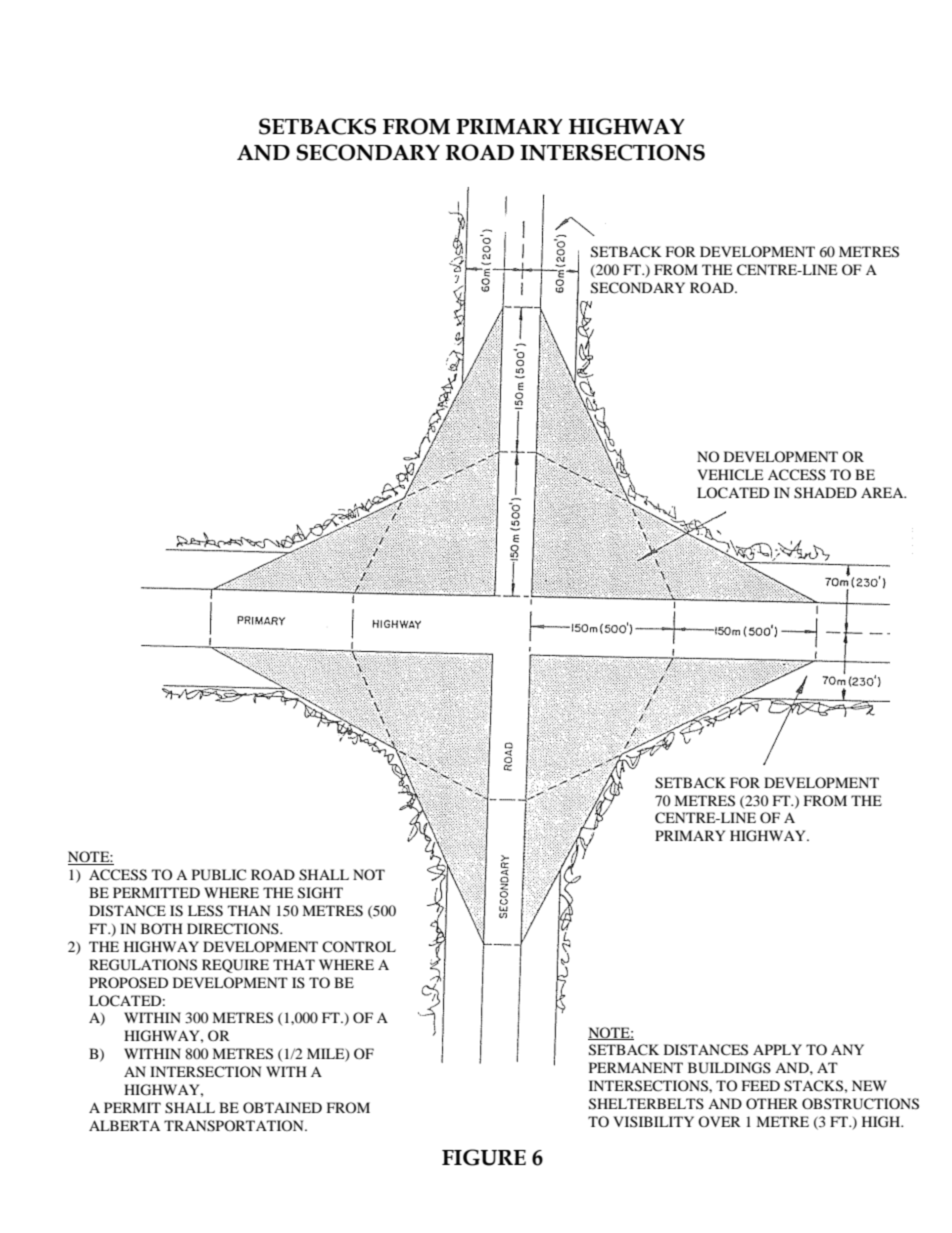 The height and width of the screenshot is (1233, 952). I want to click on VEHICLE, so click(730, 474).
